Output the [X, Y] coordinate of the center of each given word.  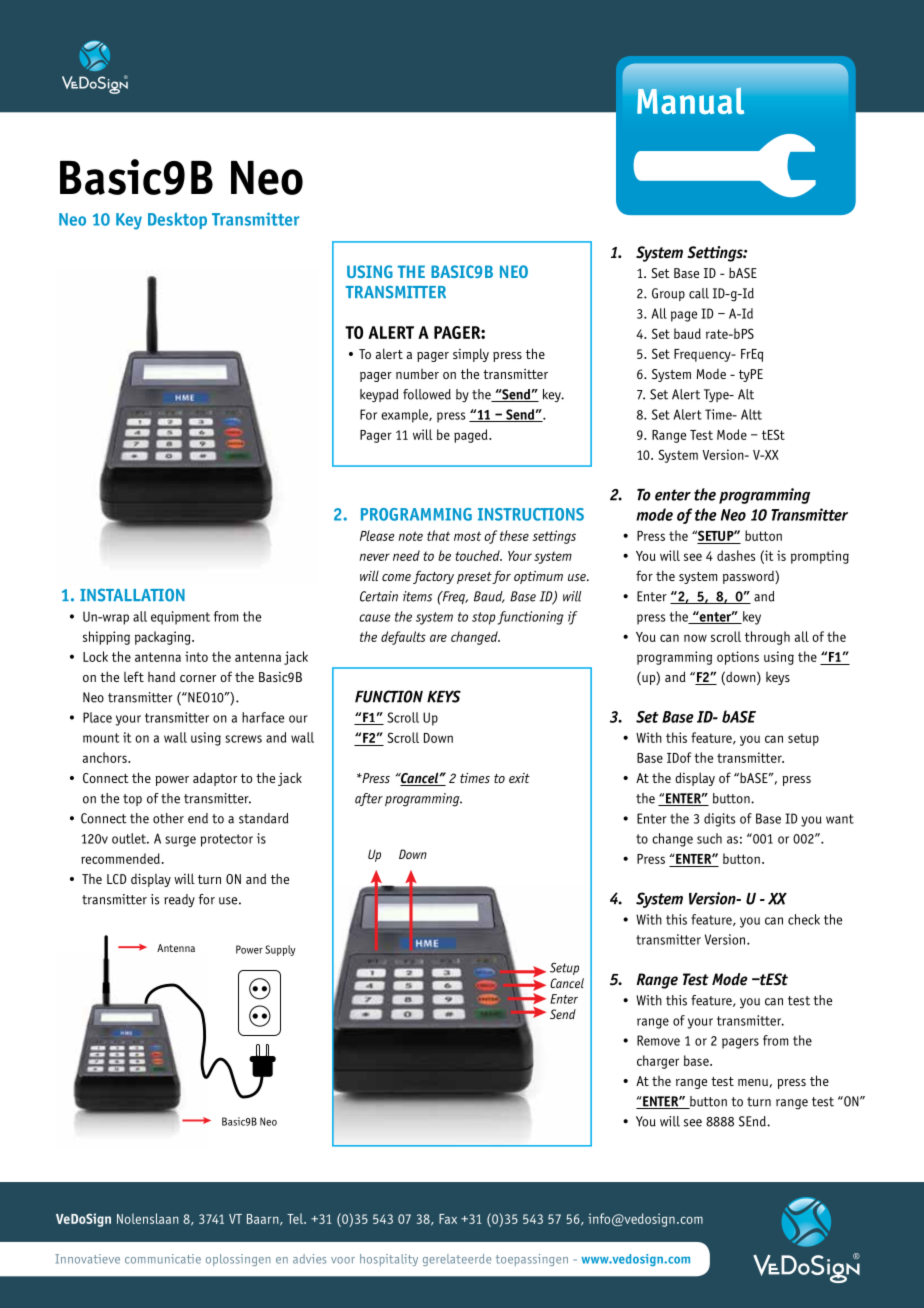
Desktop [177, 220]
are [438, 638]
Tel [296, 1218]
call [699, 293]
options [738, 658]
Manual [690, 100]
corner [198, 678]
